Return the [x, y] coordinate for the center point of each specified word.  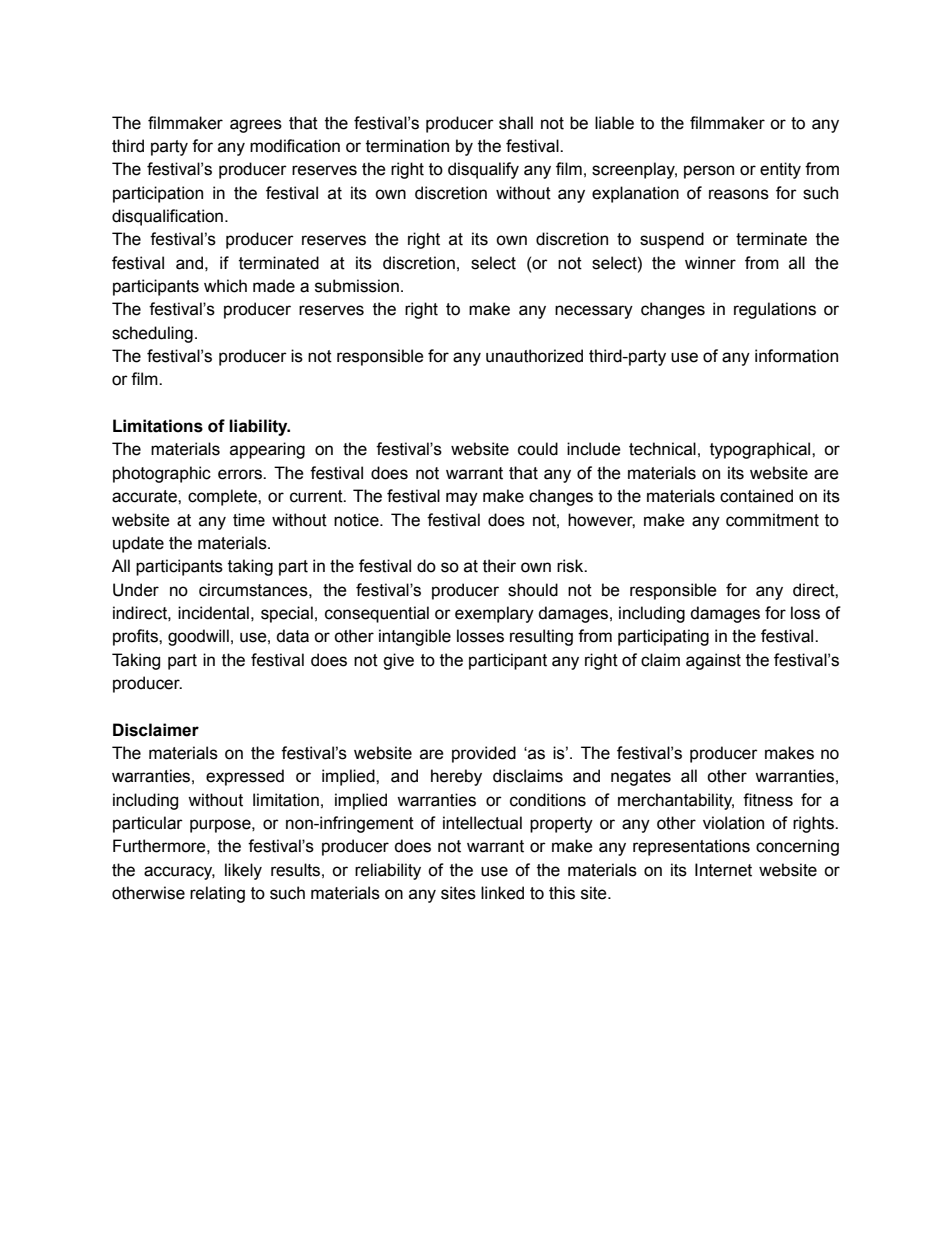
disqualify [483, 170]
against [713, 661]
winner [710, 263]
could [538, 449]
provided [484, 754]
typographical [761, 450]
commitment [772, 520]
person [709, 172]
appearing [267, 450]
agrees [256, 126]
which [225, 286]
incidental [213, 613]
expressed [245, 777]
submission [357, 286]
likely [243, 871]
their [499, 566]
